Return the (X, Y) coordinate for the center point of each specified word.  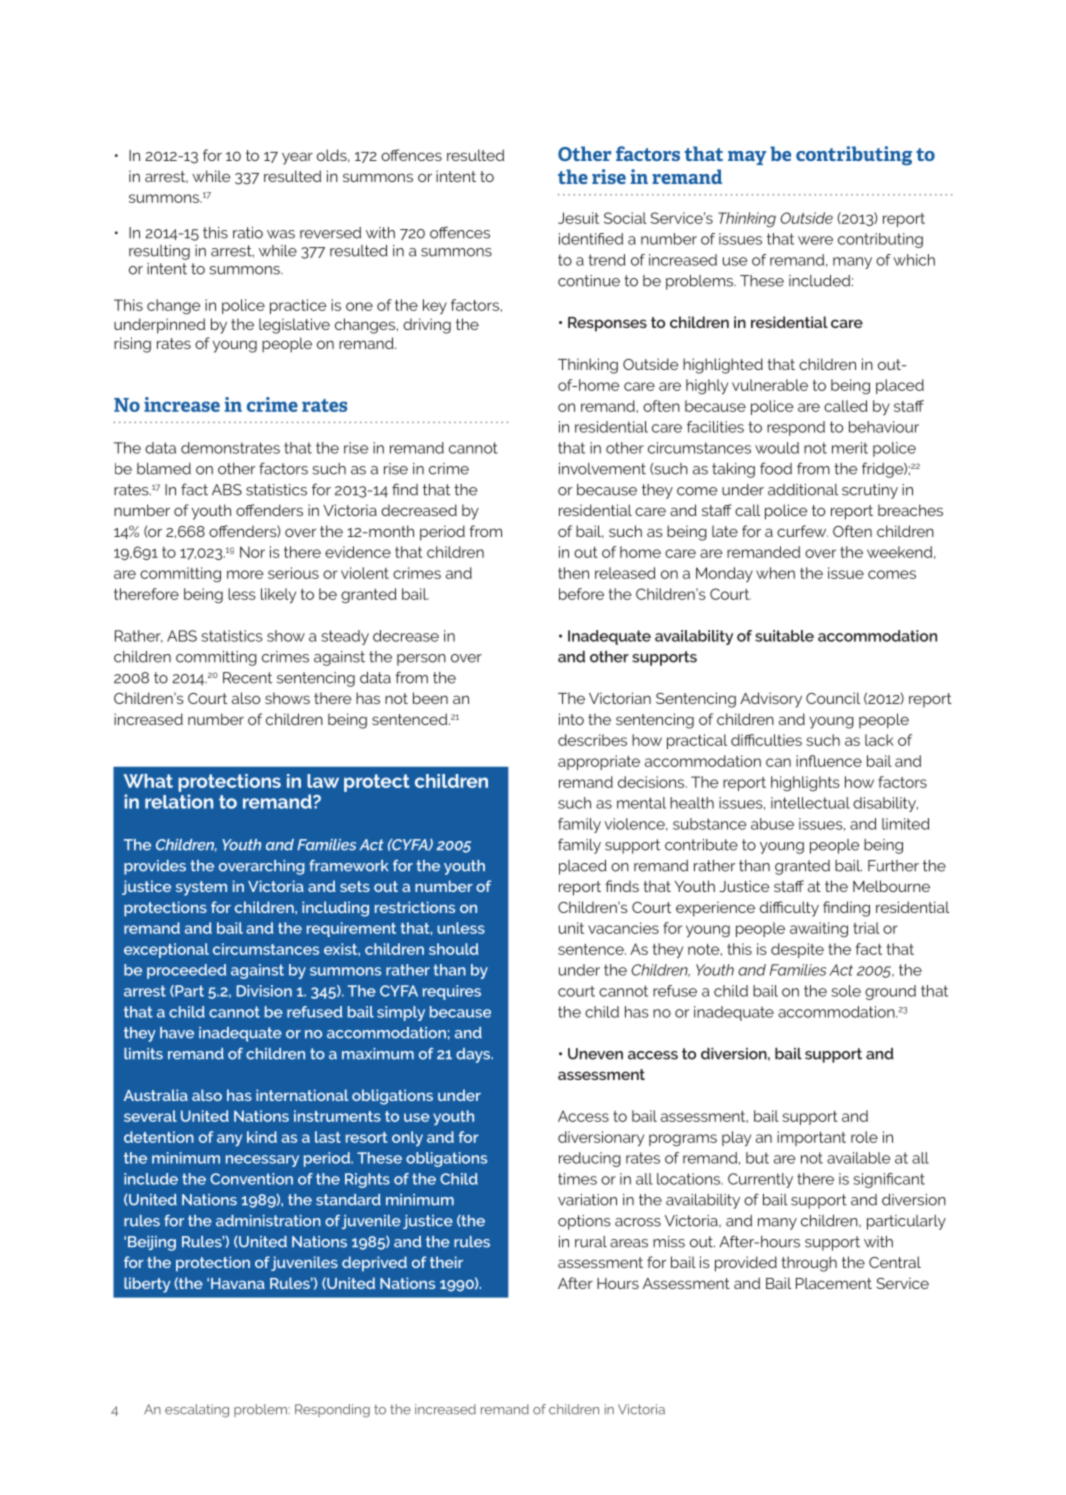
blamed (164, 469)
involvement (602, 469)
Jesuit (578, 218)
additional (803, 490)
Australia (156, 1095)
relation (179, 801)
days (474, 1055)
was (281, 234)
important (811, 1138)
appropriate (599, 762)
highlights (805, 783)
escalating (197, 1411)
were (815, 240)
